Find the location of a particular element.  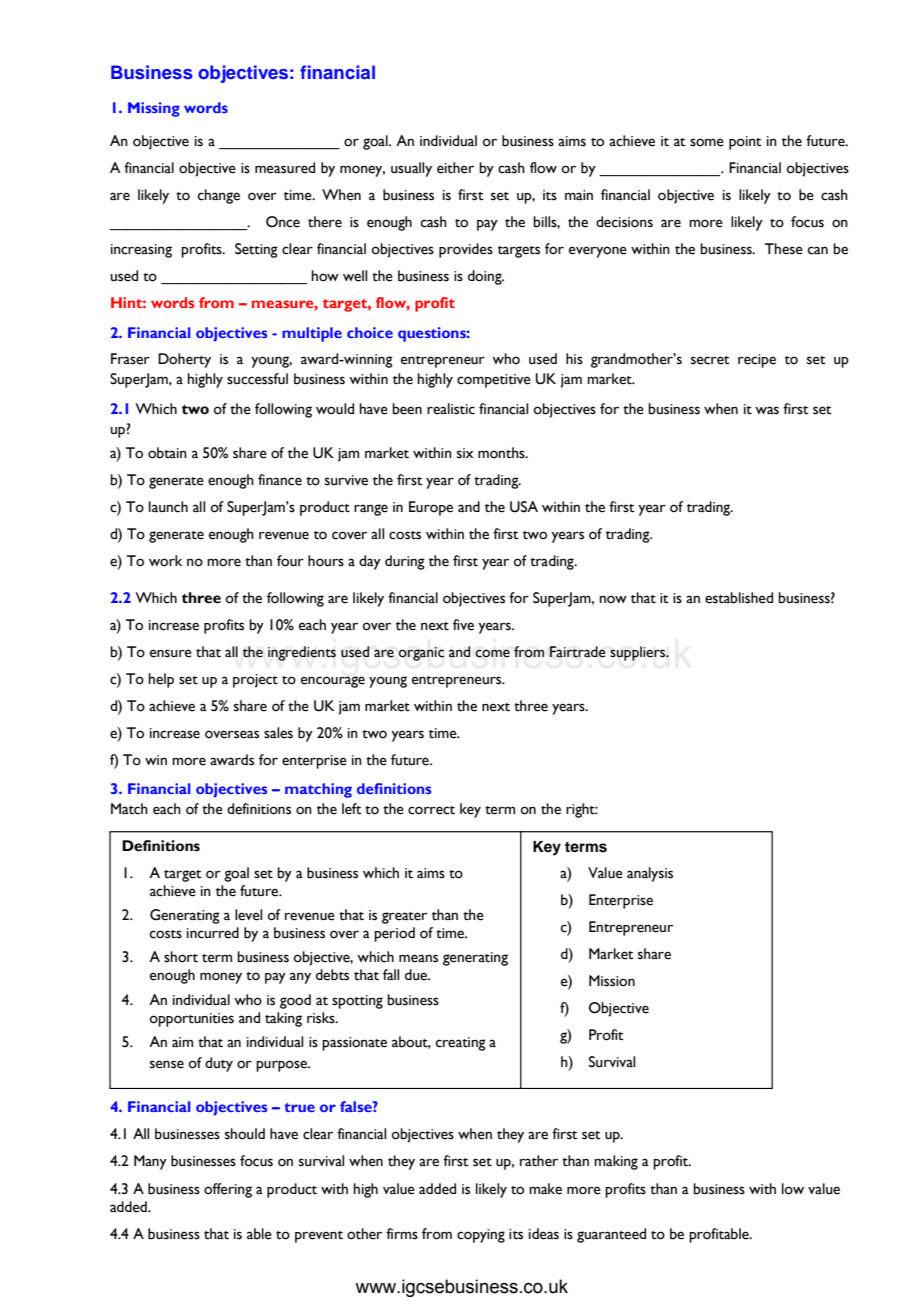

analysis is located at coordinates (650, 874).
